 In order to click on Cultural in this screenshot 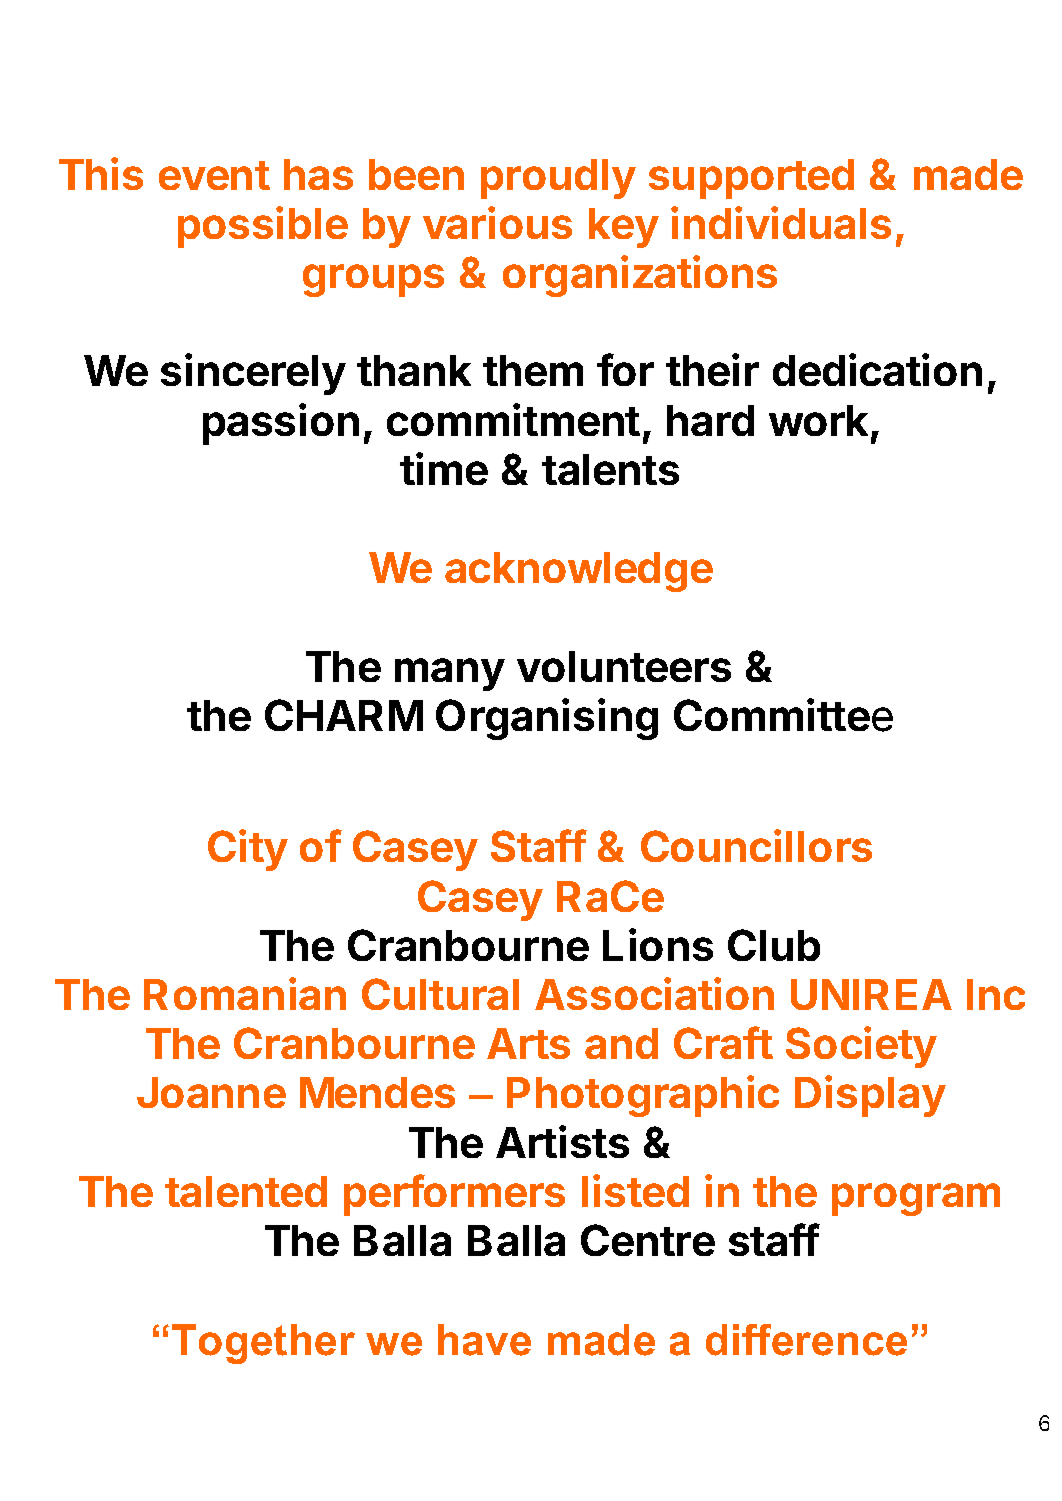, I will do `click(440, 994)`.
